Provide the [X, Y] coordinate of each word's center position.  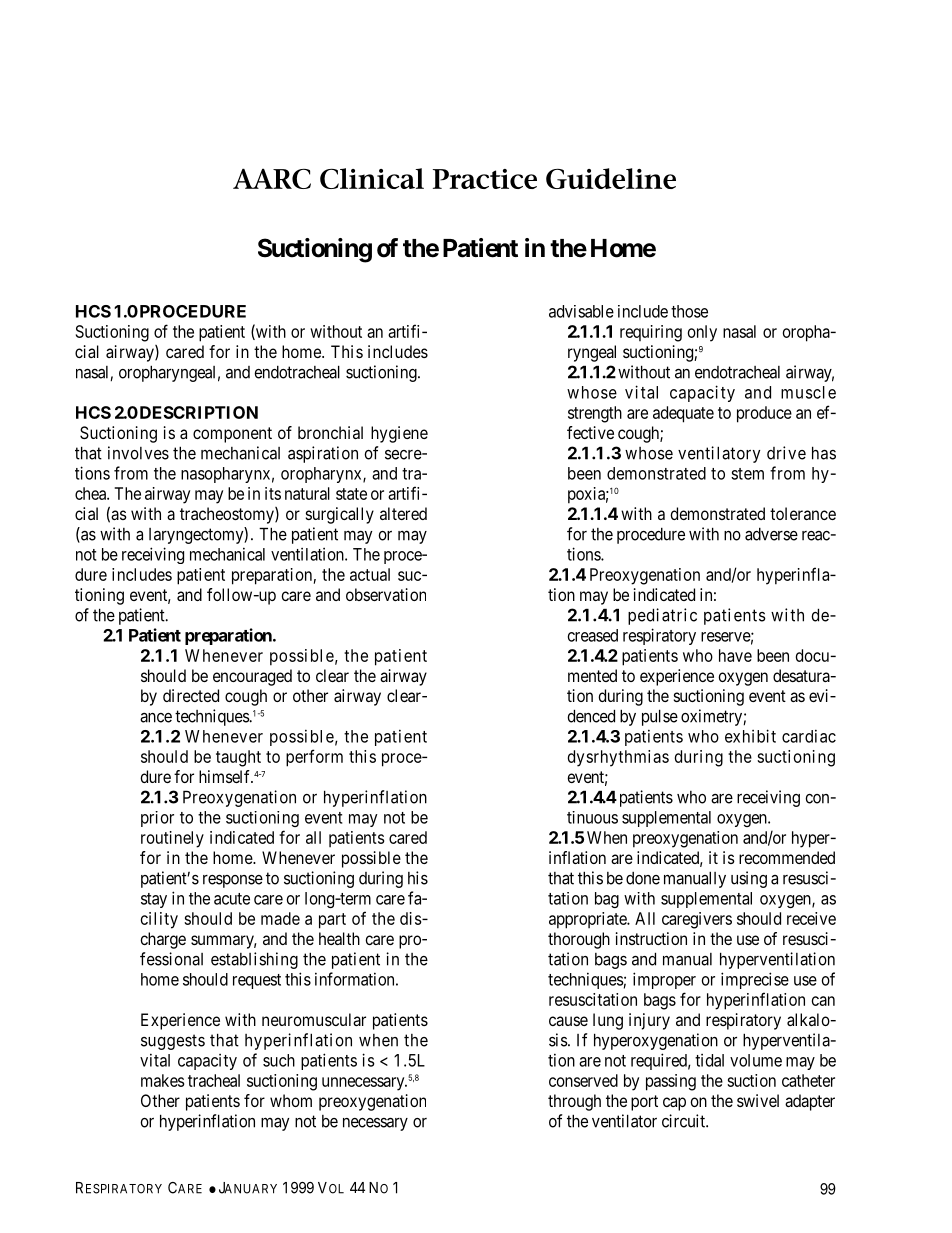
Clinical [372, 178]
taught [238, 758]
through [574, 1102]
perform [314, 758]
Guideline [611, 178]
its [273, 493]
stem [747, 474]
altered [403, 513]
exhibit [750, 736]
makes [162, 1080]
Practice [485, 179]
